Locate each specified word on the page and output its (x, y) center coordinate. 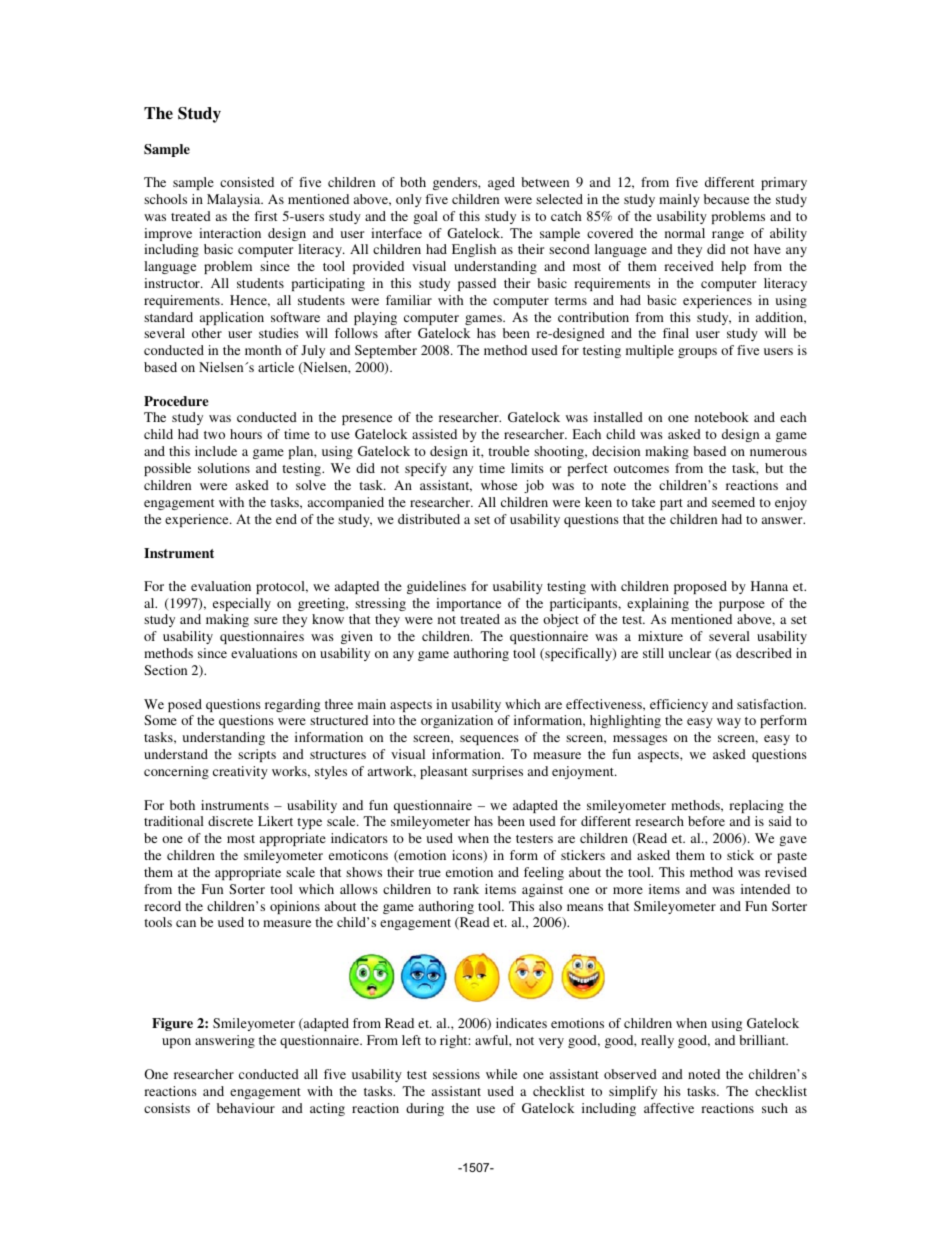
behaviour (246, 1108)
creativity (240, 772)
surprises (497, 772)
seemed (733, 502)
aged (501, 183)
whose (499, 485)
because (726, 199)
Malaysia (235, 200)
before (706, 821)
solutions (224, 468)
